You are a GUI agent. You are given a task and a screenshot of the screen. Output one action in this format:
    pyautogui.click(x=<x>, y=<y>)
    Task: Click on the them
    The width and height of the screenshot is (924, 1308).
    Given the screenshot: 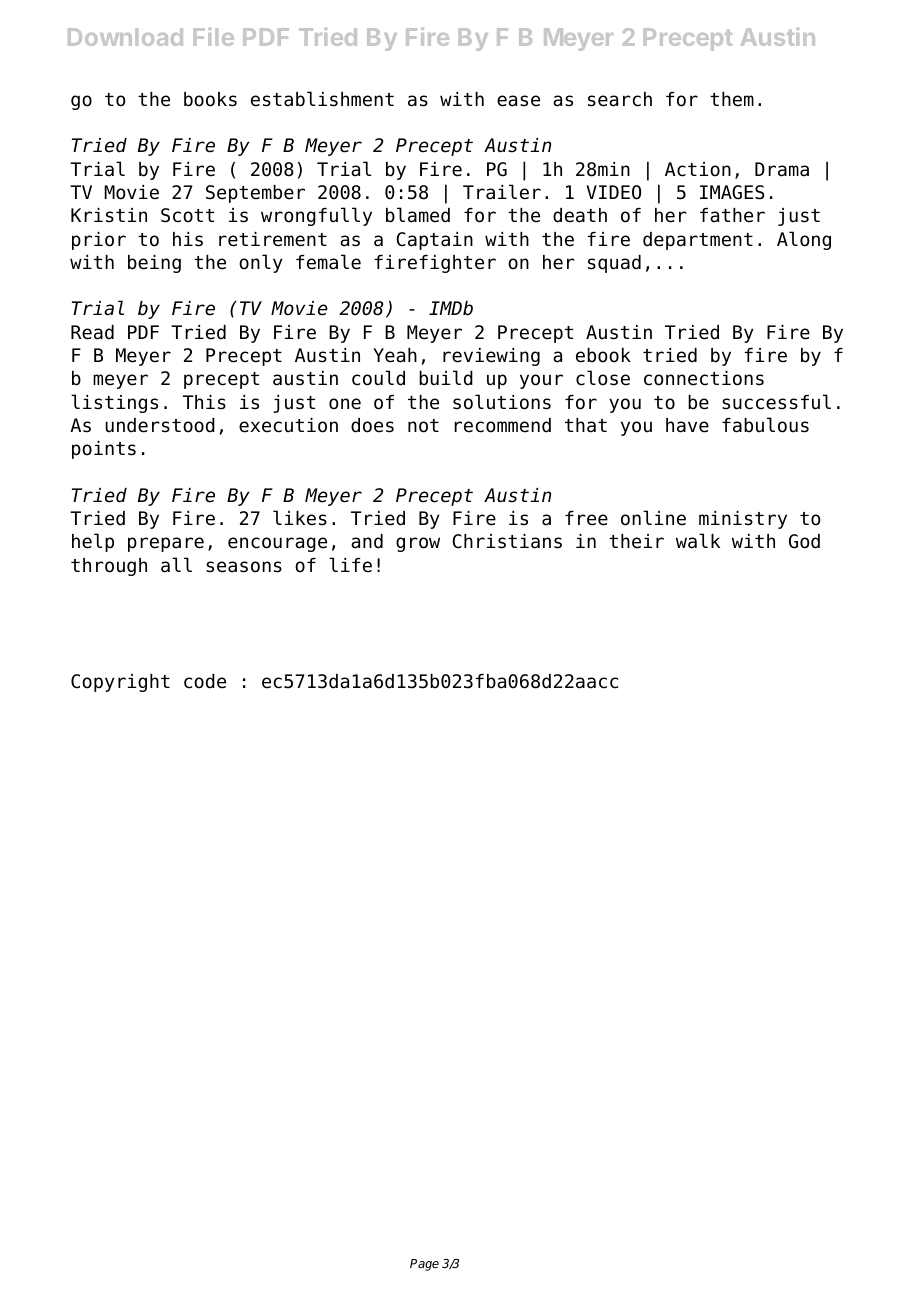 What is the action you would take?
    pyautogui.click(x=732, y=99)
